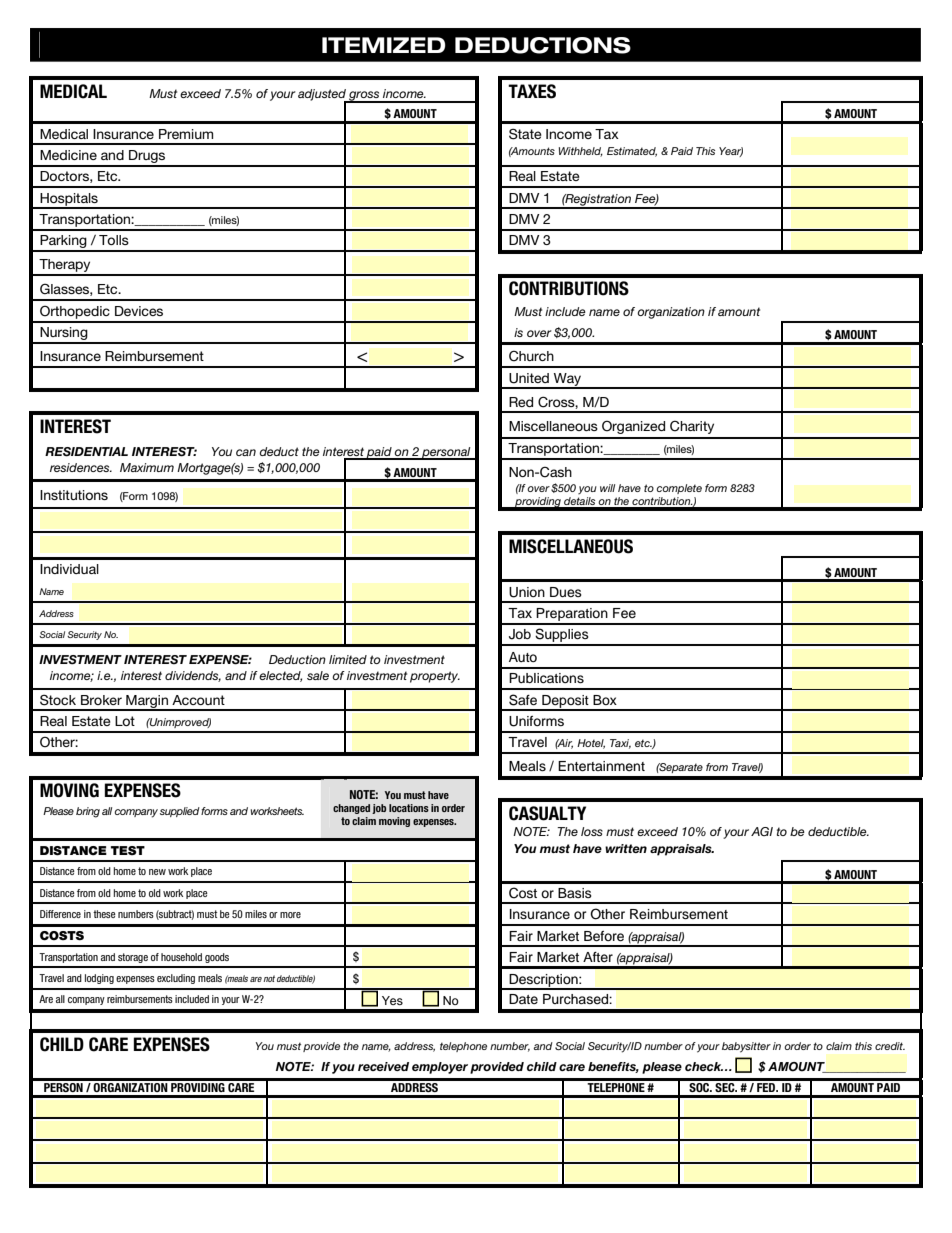 This screenshot has height=1233, width=952. What do you see at coordinates (409, 808) in the screenshot?
I see `locations` at bounding box center [409, 808].
